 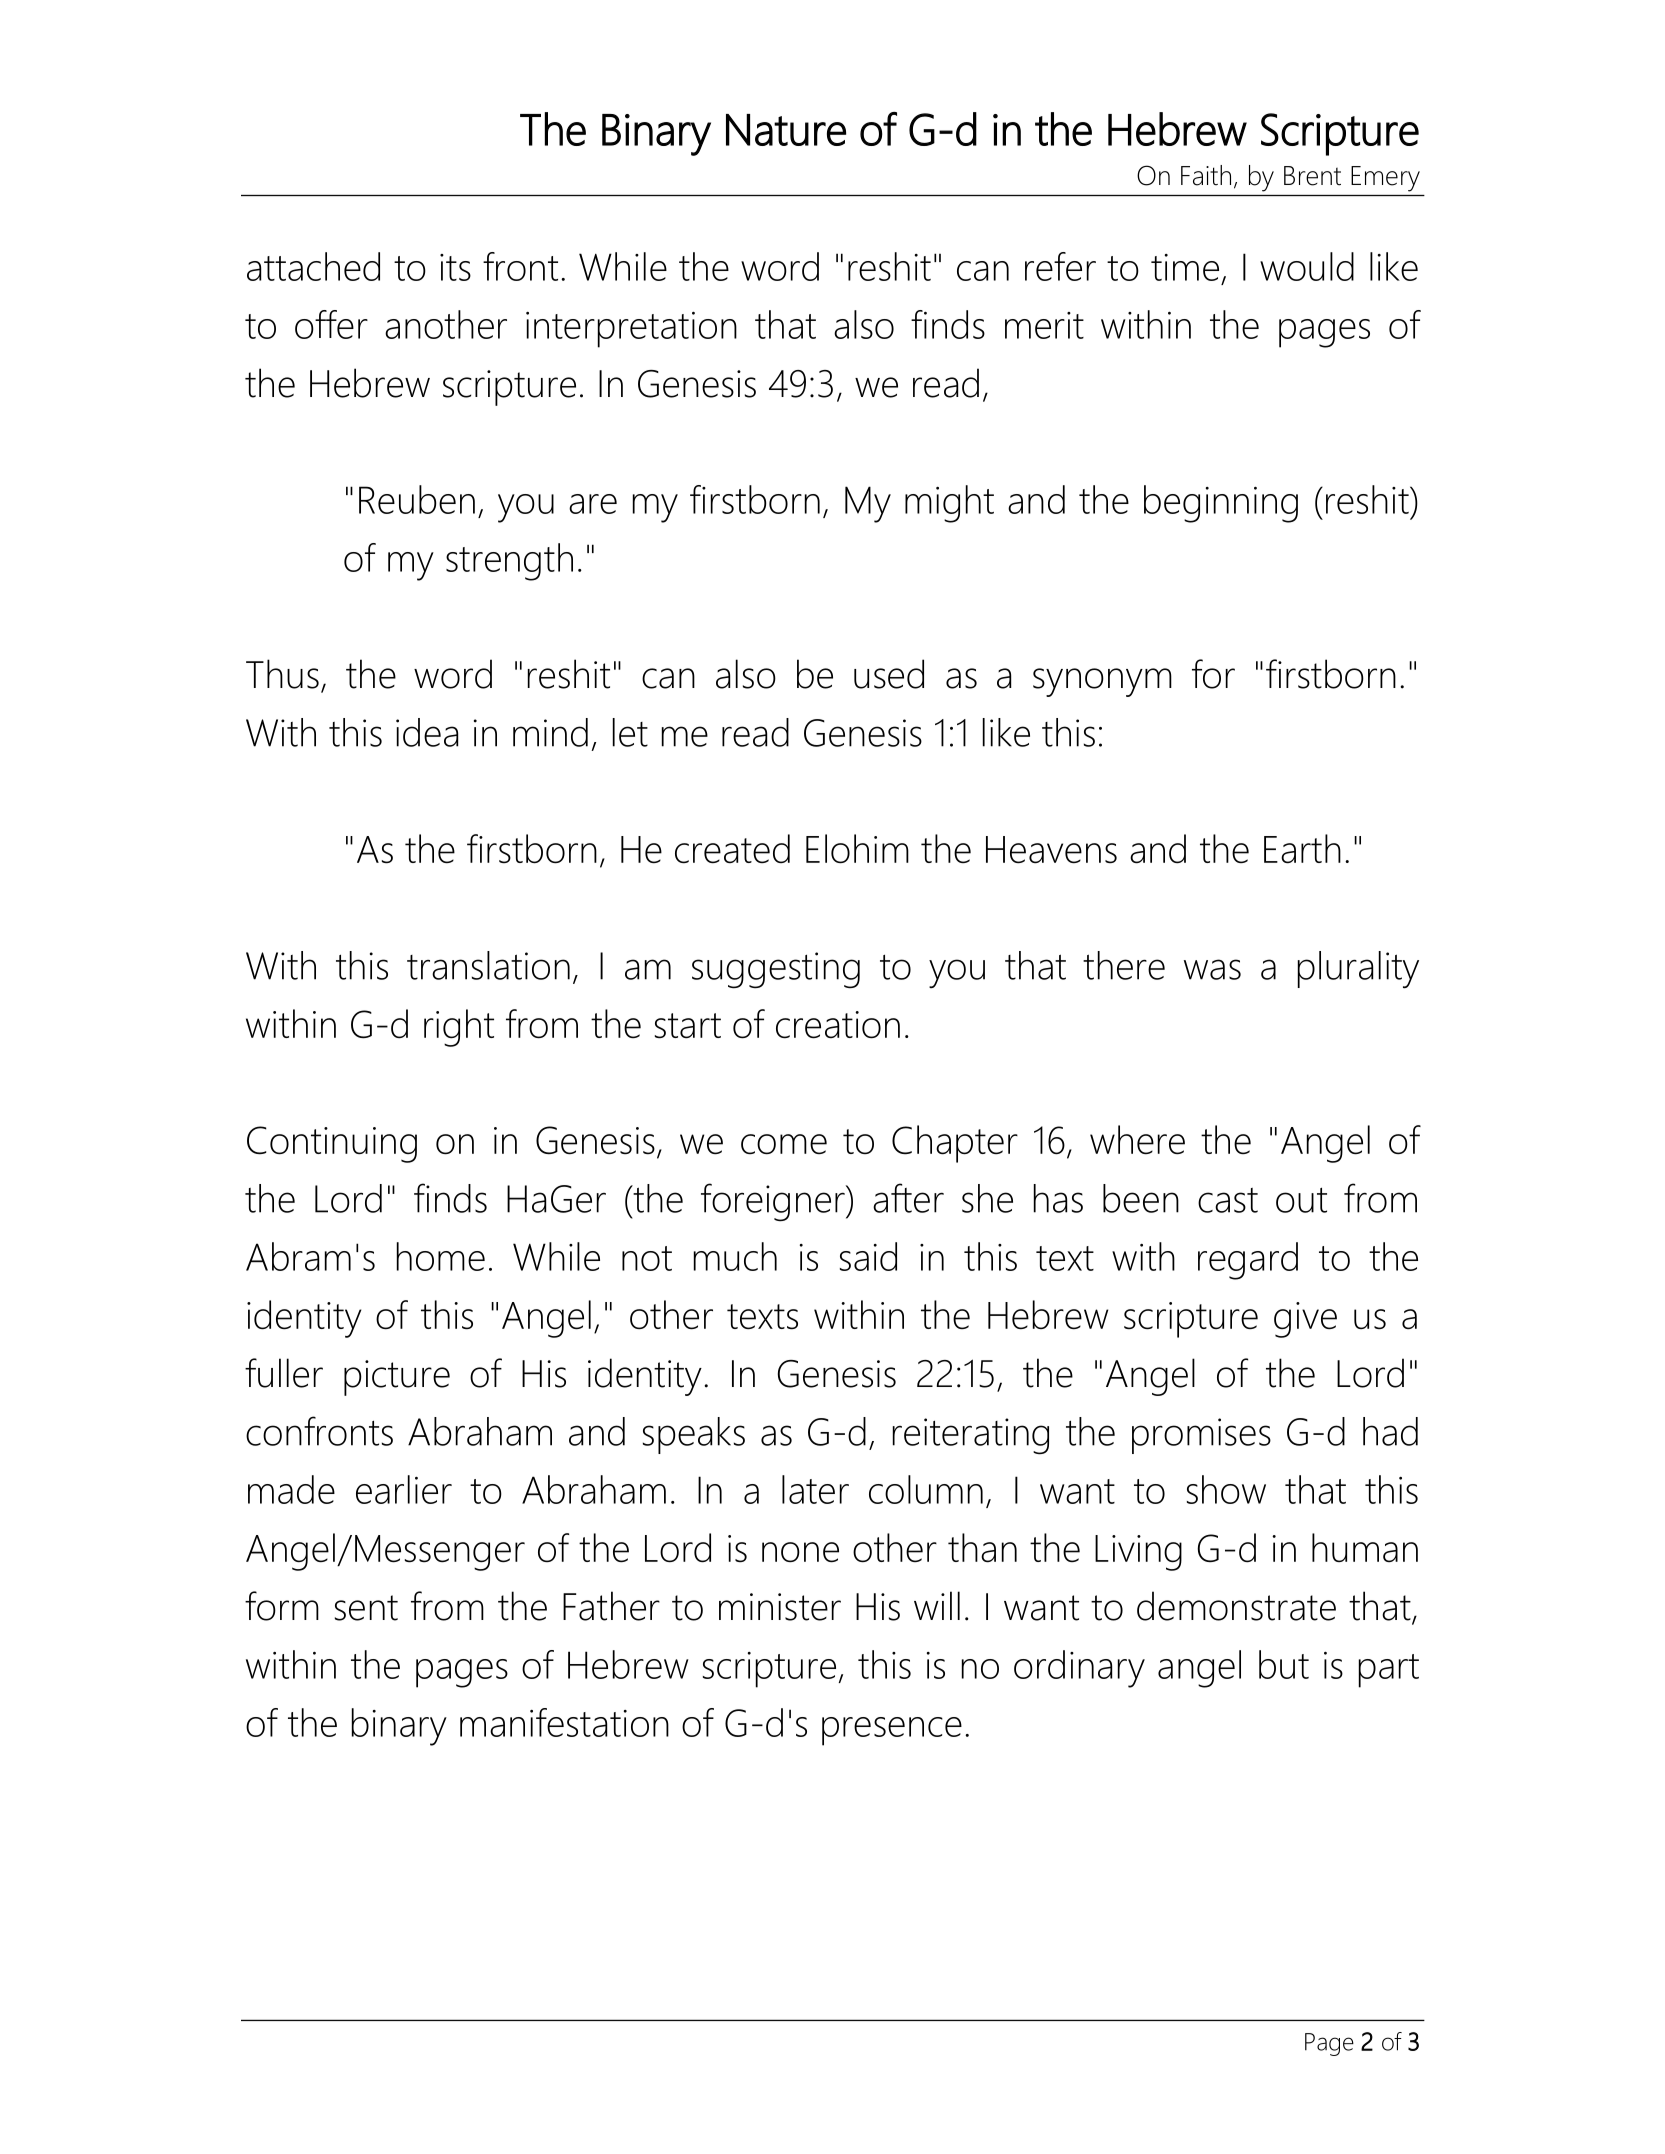 I want to click on its, so click(x=455, y=267).
